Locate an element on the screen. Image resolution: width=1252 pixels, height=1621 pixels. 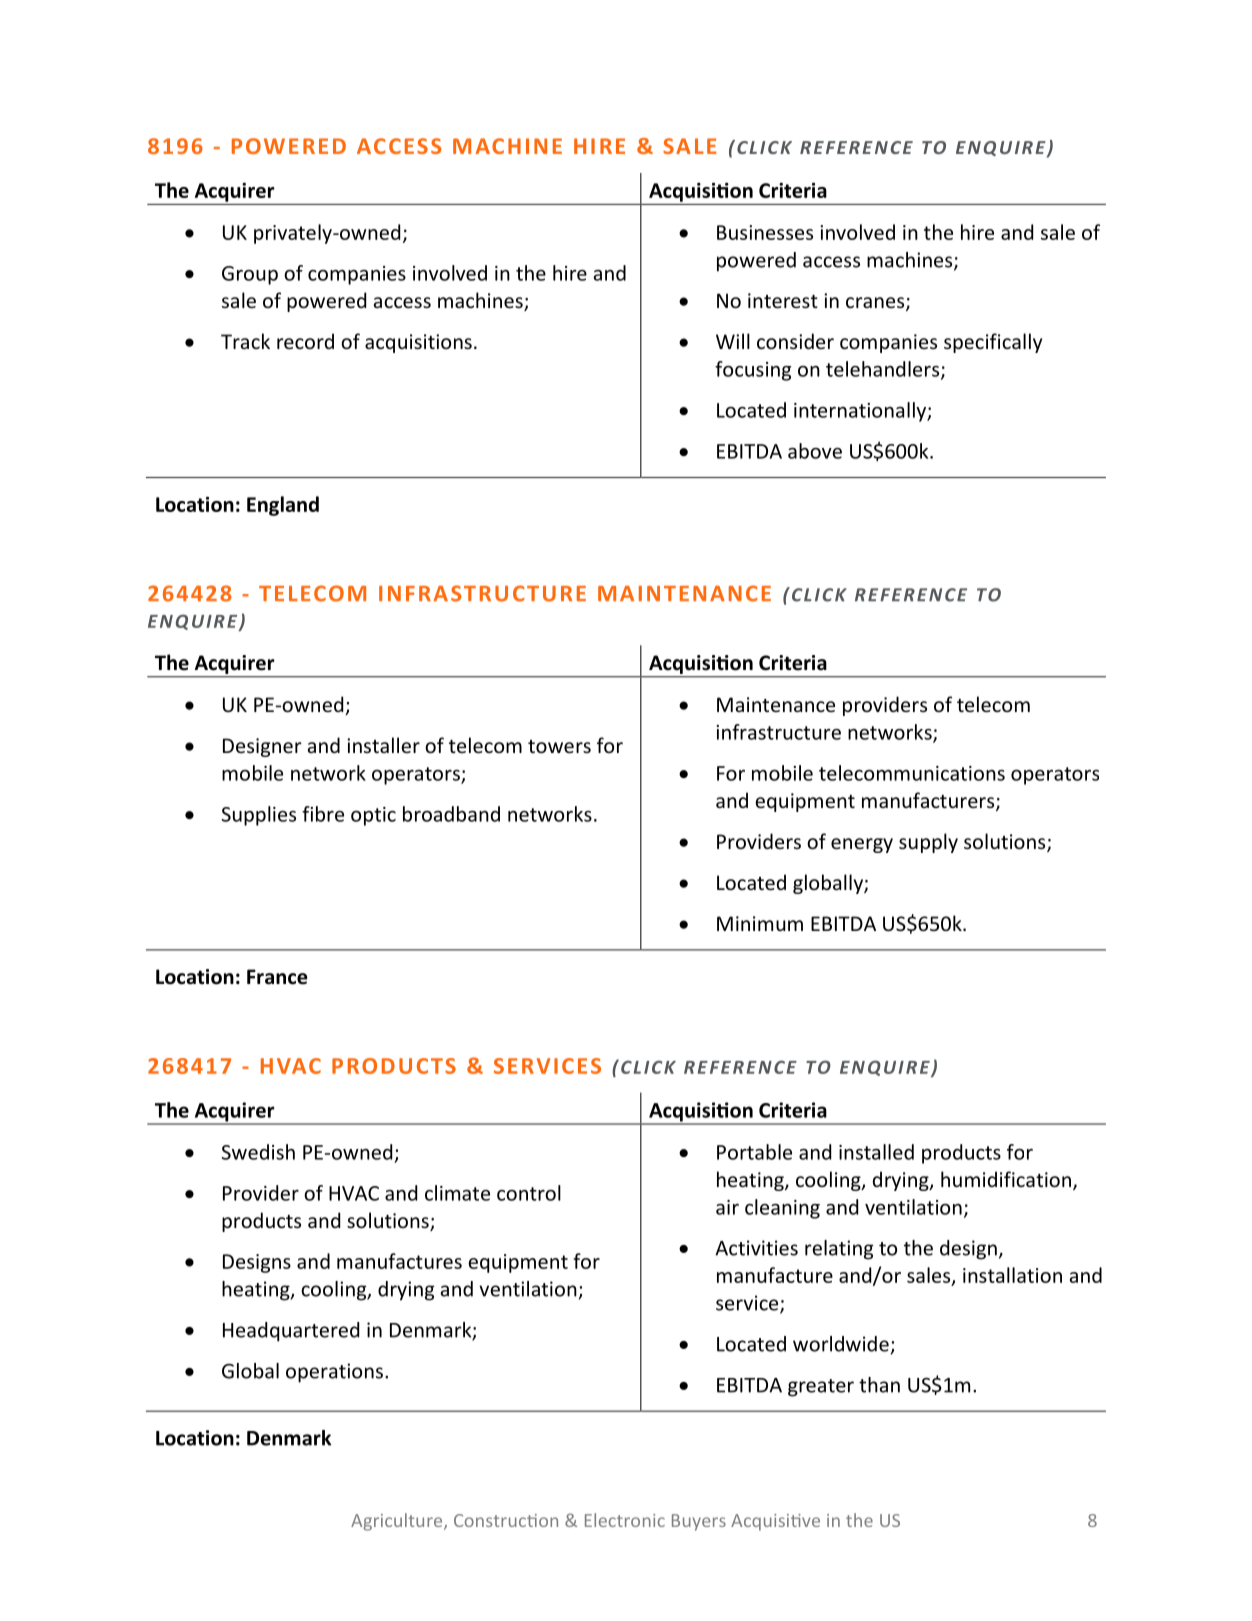
Agriculture is located at coordinates (398, 1522).
